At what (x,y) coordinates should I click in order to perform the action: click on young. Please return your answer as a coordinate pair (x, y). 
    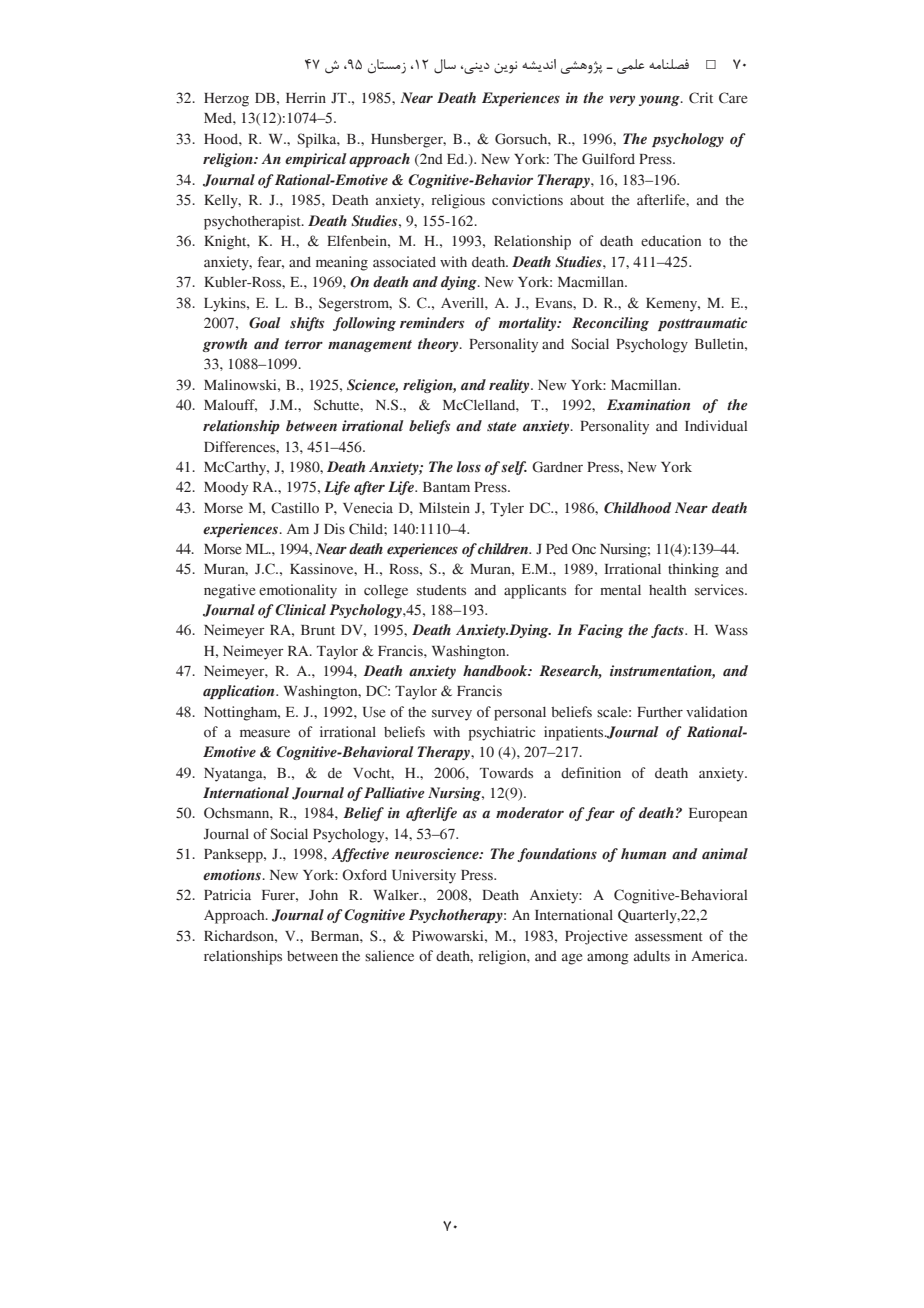
    Looking at the image, I should click on (660, 100).
